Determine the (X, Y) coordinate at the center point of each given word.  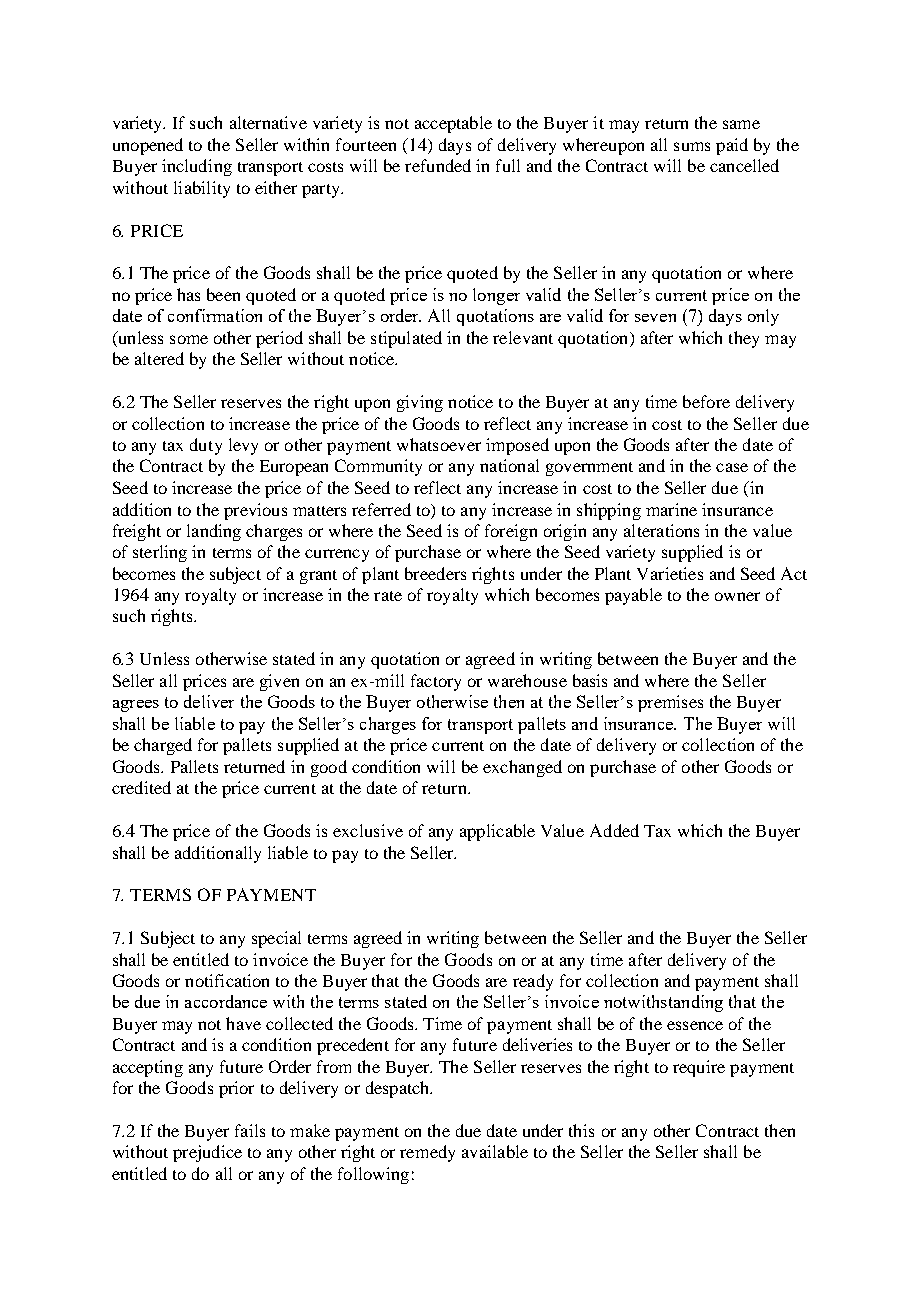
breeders (435, 573)
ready (533, 982)
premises (670, 703)
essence (695, 1025)
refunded (438, 165)
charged (163, 746)
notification (227, 980)
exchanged (522, 768)
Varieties (670, 573)
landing (214, 532)
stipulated (406, 339)
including (197, 167)
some (189, 339)
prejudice (207, 1153)
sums (692, 146)
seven (655, 318)
